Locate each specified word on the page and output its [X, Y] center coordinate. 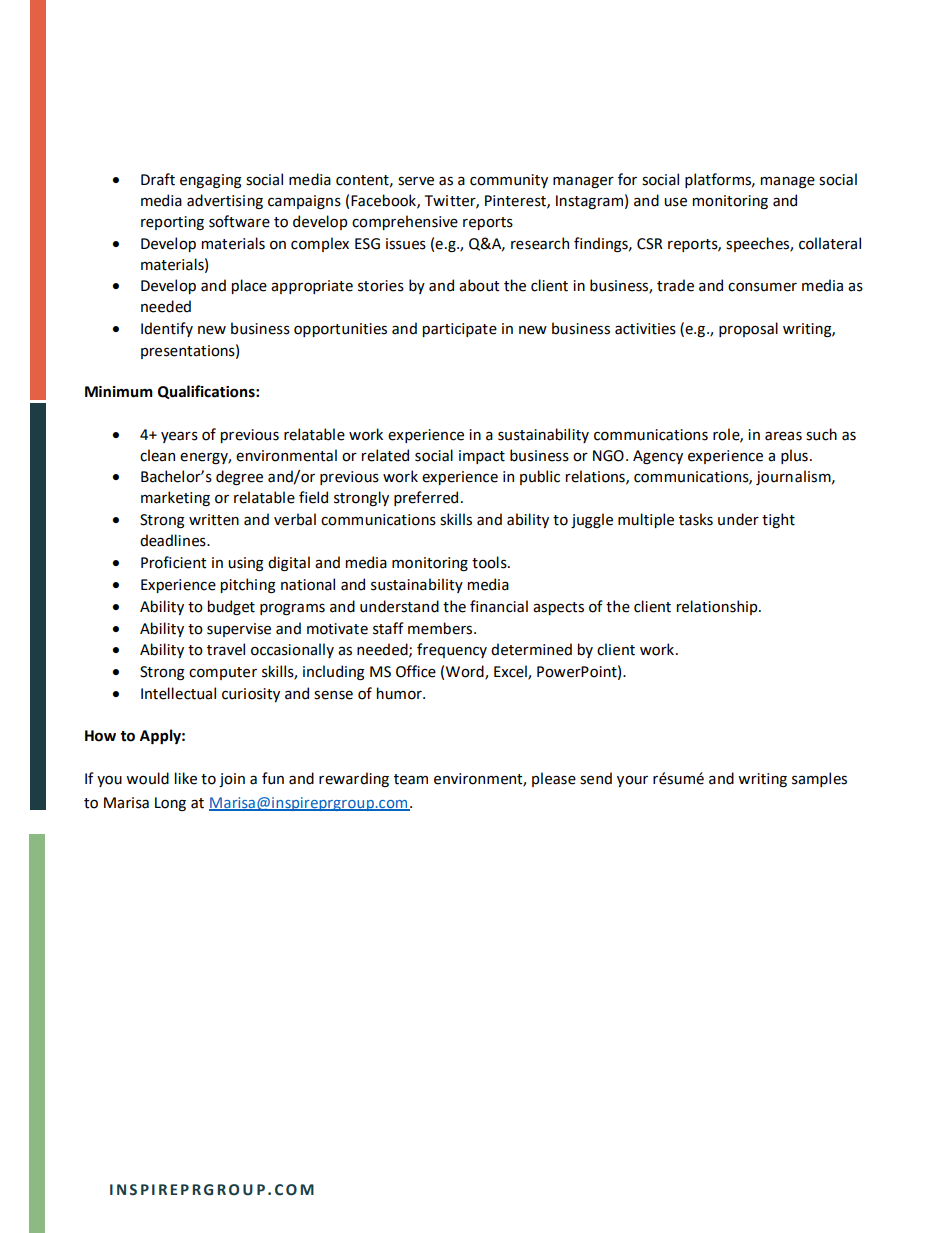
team [411, 779]
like [186, 778]
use [675, 202]
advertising [225, 201]
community [509, 181]
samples [819, 779]
